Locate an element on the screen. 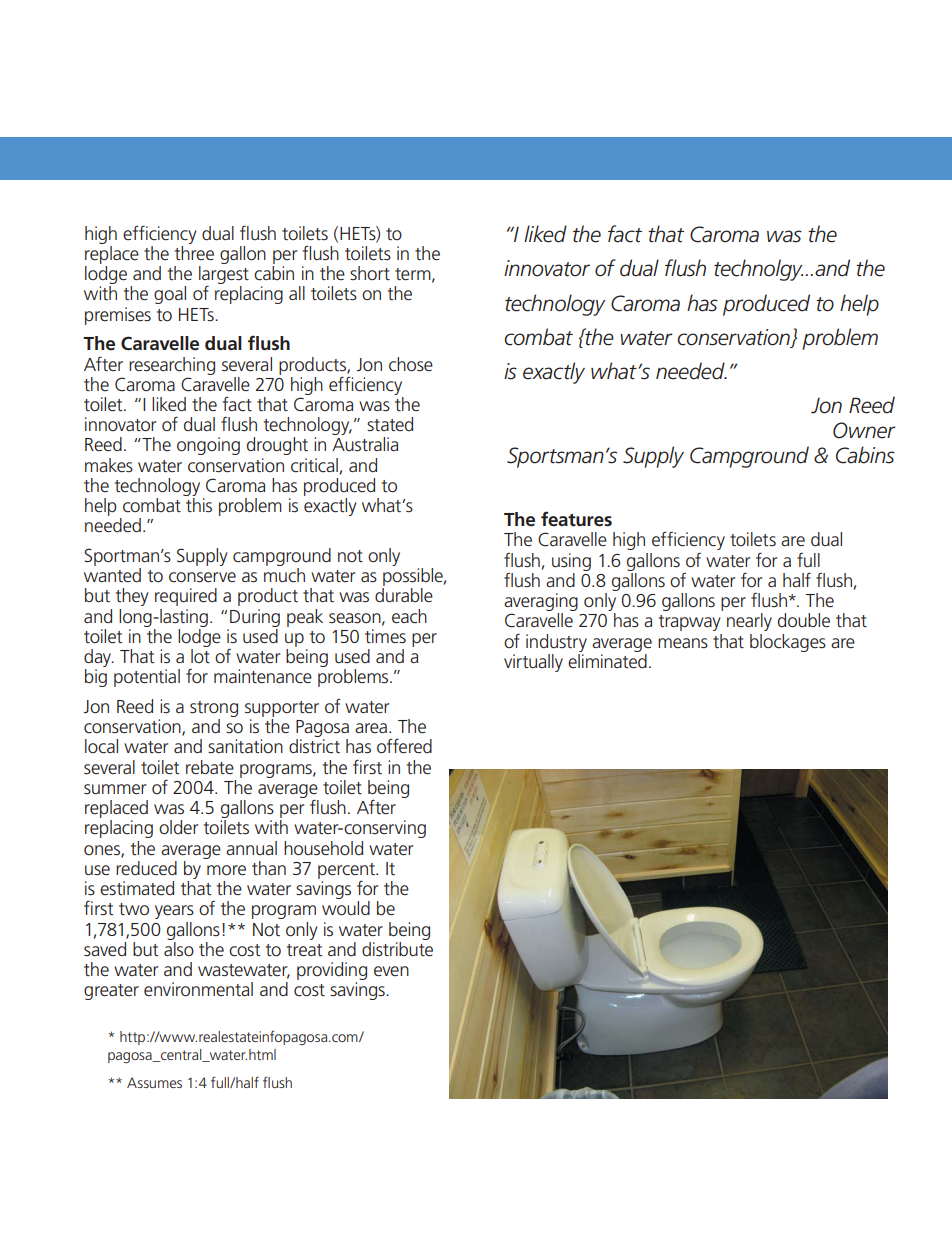 The width and height of the screenshot is (952, 1233). goal is located at coordinates (170, 295).
